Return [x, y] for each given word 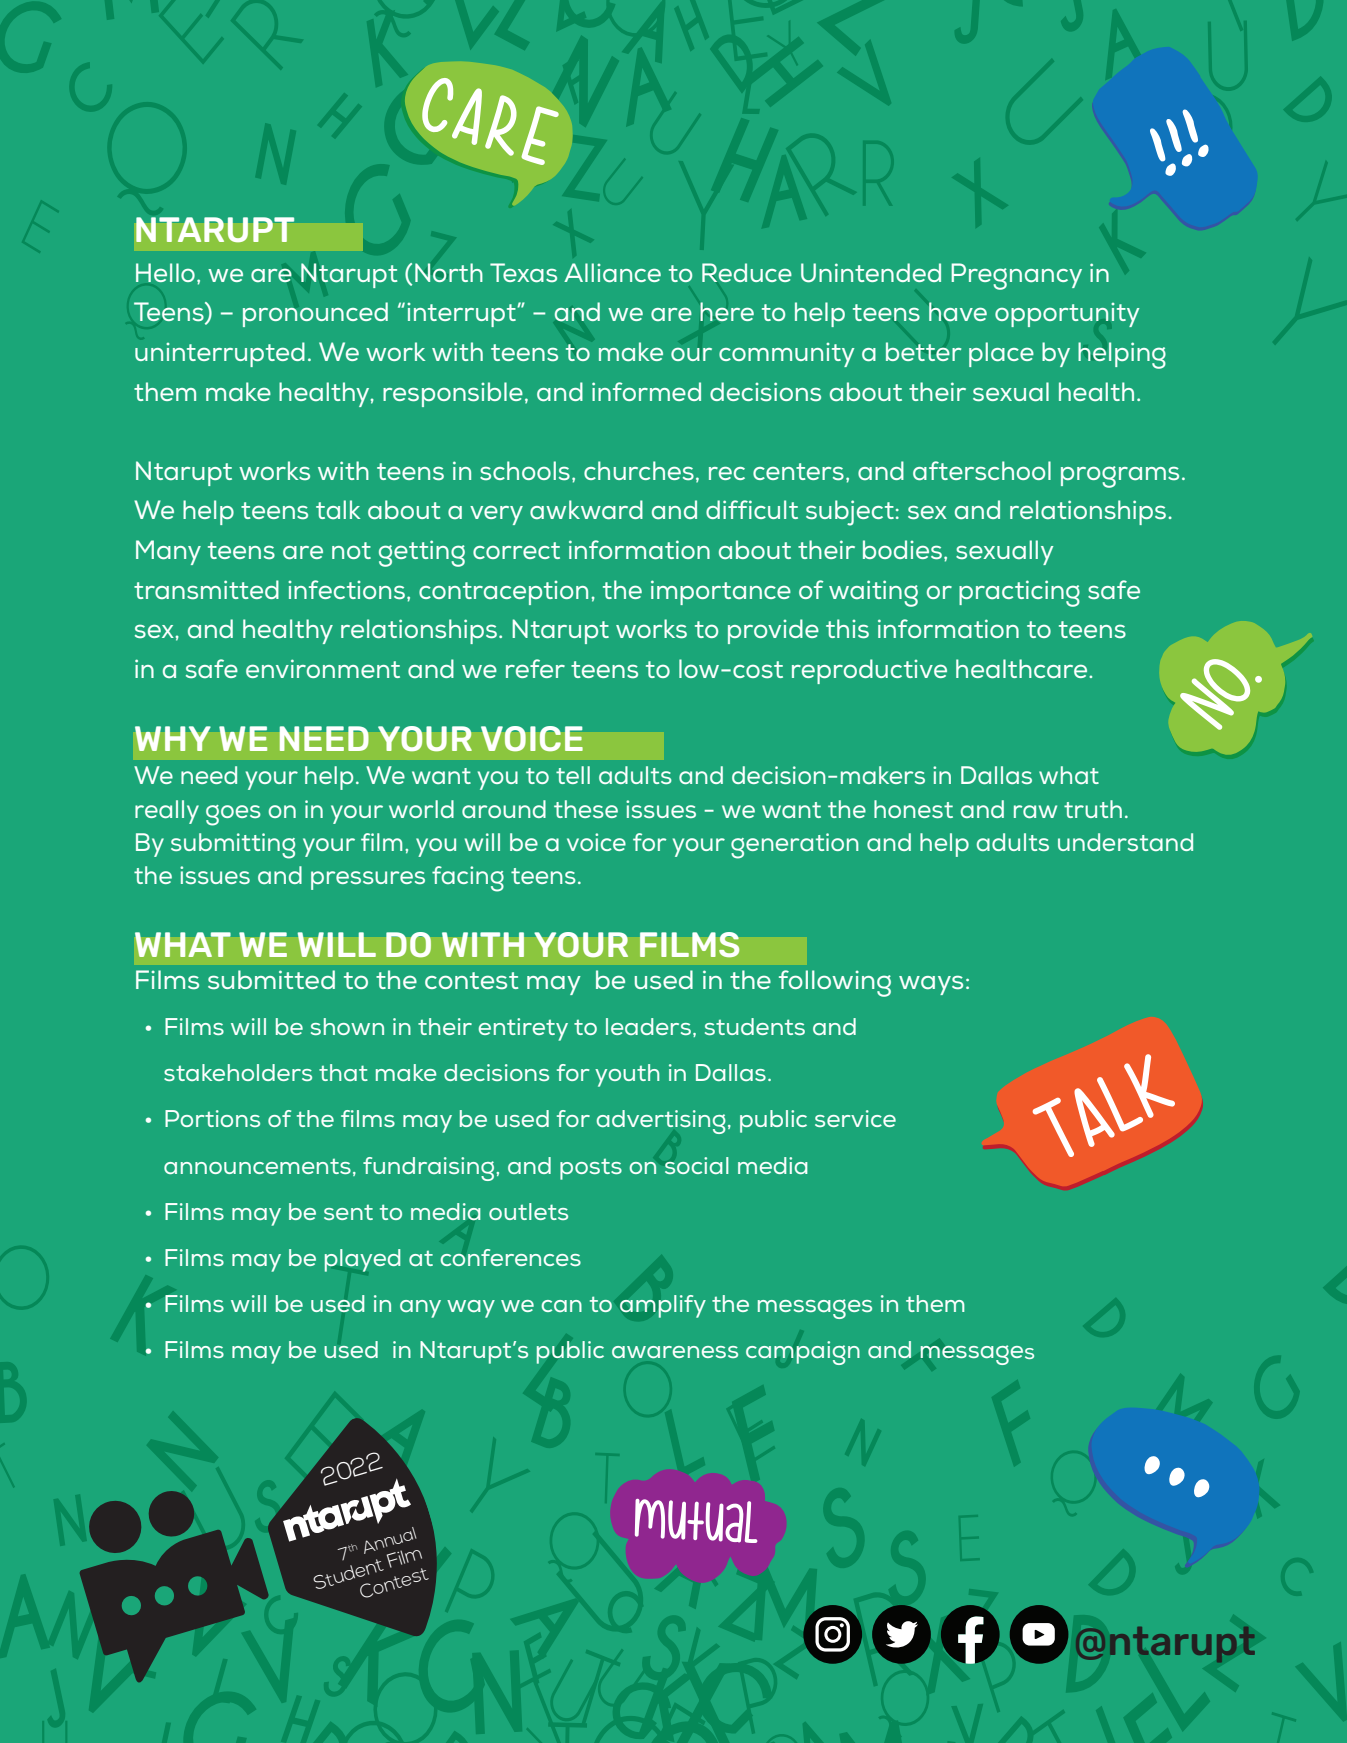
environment [323, 668]
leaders [648, 1026]
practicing [1019, 593]
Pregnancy [1016, 276]
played [362, 1260]
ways [931, 985]
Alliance [612, 272]
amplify [663, 1306]
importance [721, 592]
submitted [271, 979]
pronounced [315, 314]
